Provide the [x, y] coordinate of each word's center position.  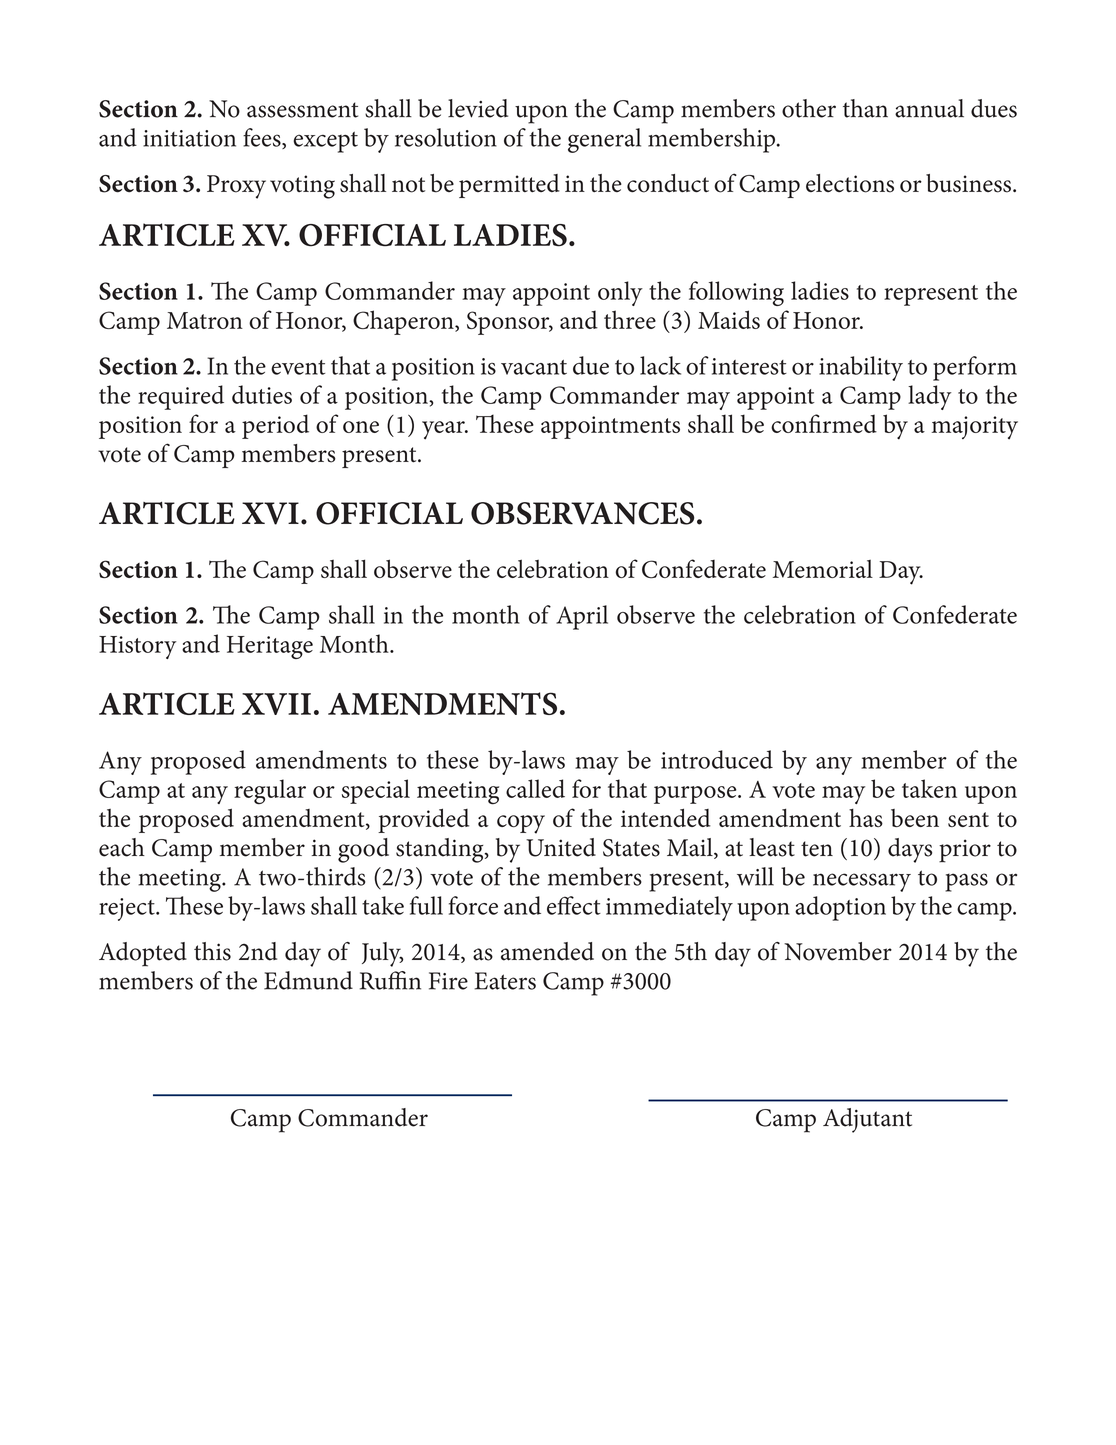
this [212, 951]
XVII [276, 704]
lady [929, 397]
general [604, 140]
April [582, 617]
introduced [717, 759]
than [865, 108]
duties [262, 394]
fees [263, 138]
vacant [534, 367]
